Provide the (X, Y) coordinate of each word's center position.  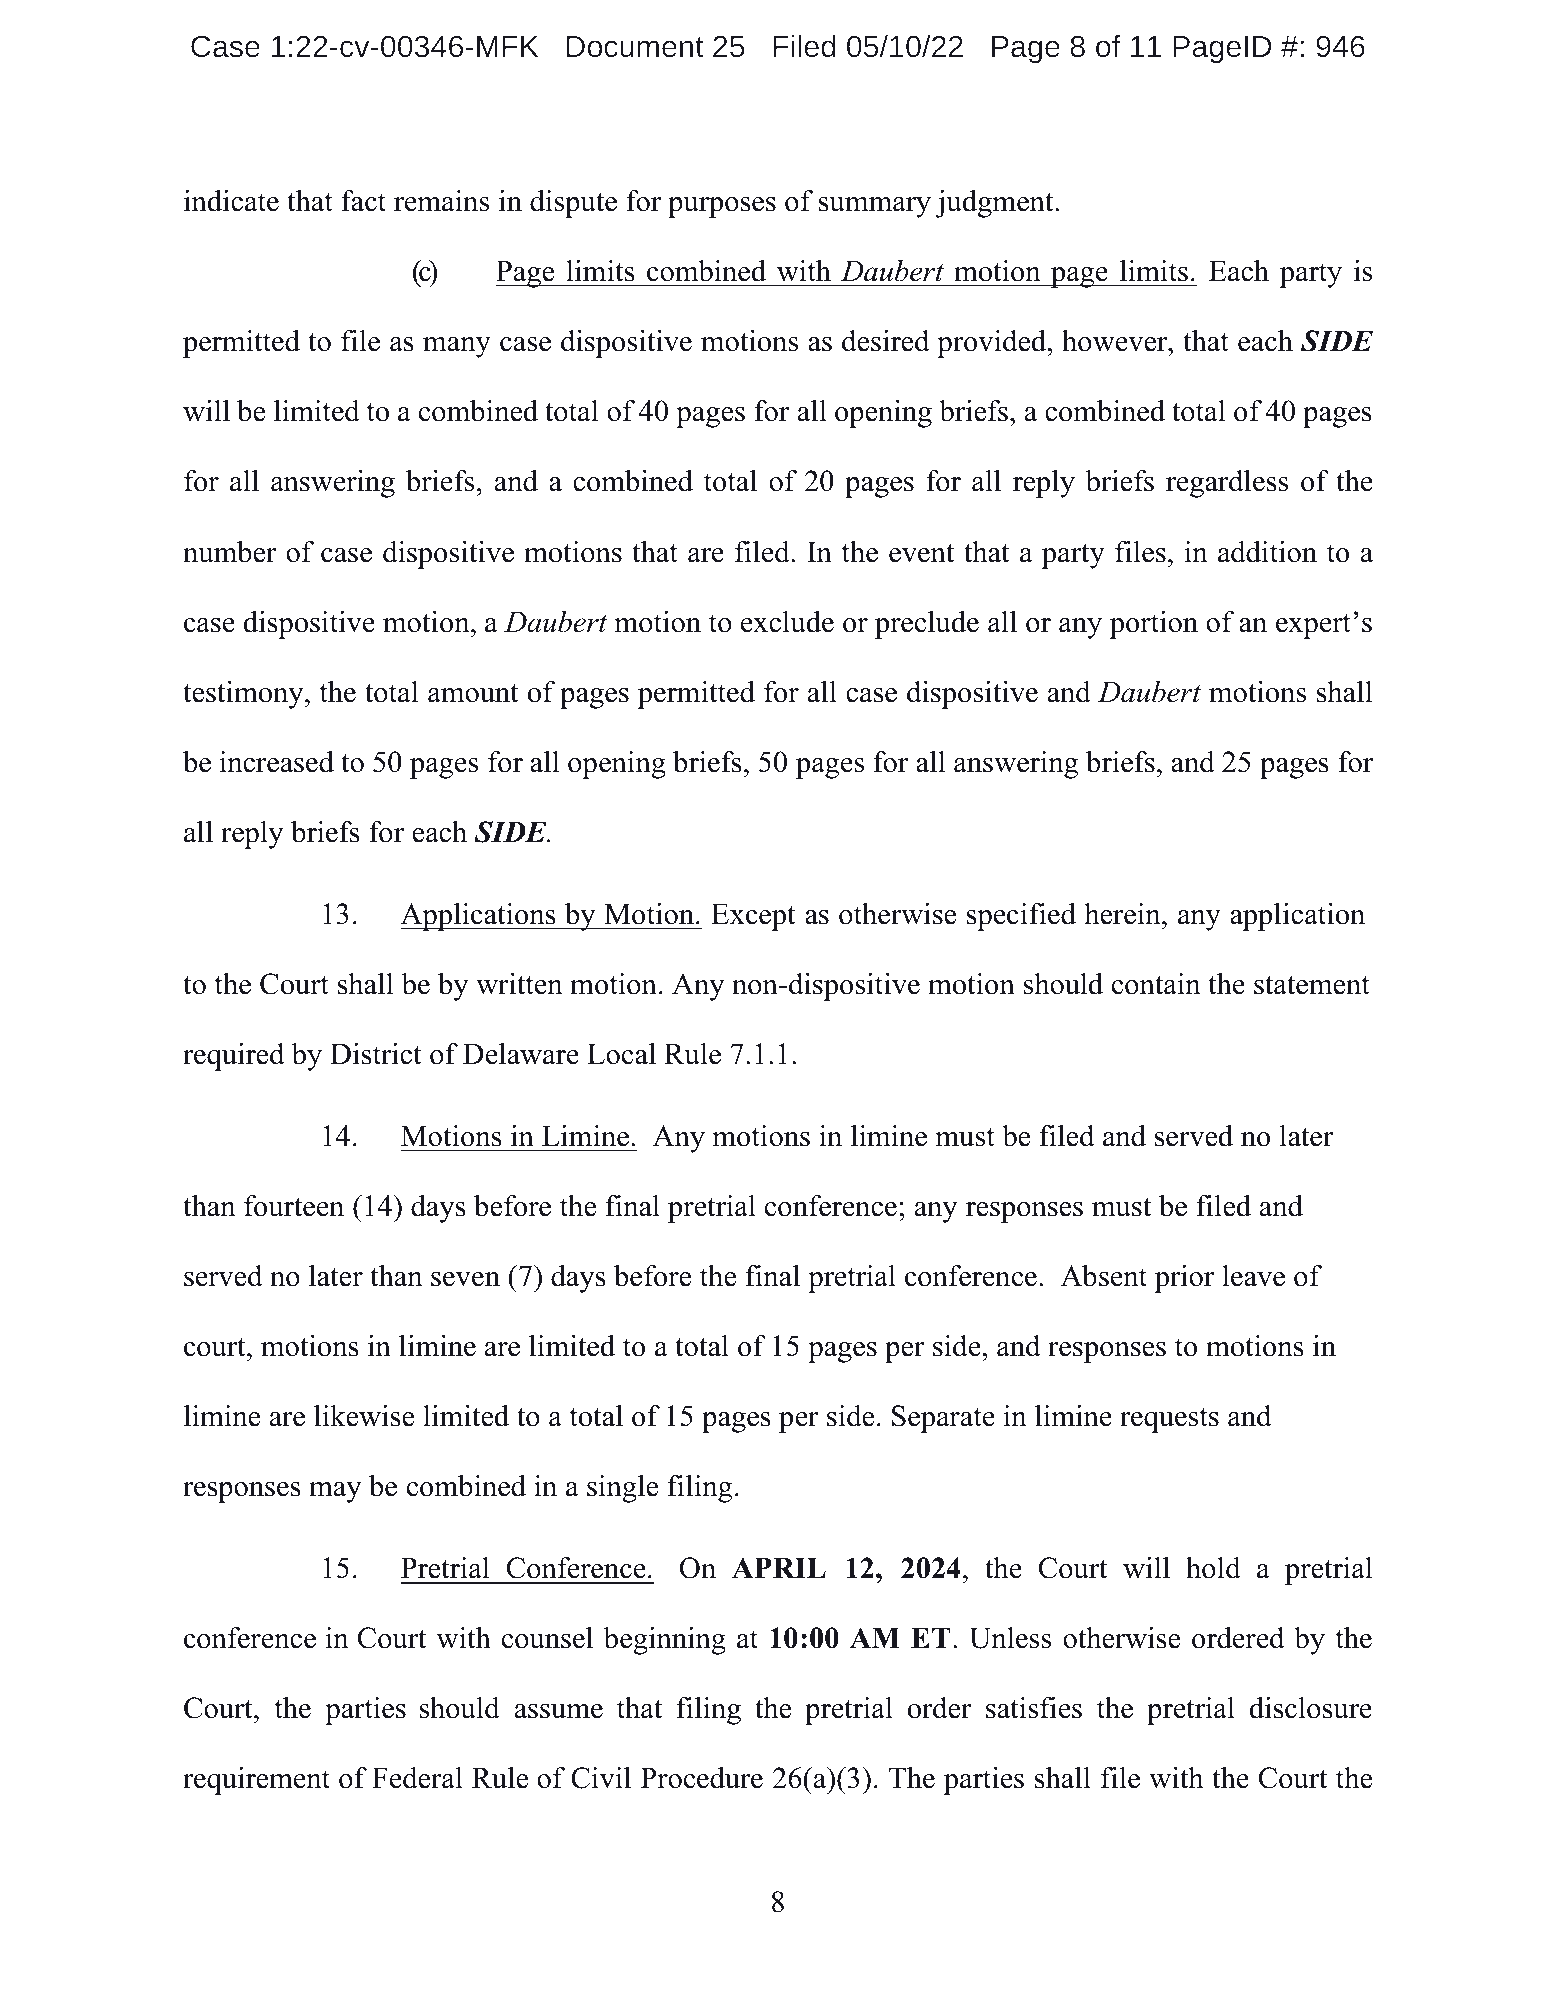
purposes (722, 207)
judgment (996, 204)
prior (1184, 1279)
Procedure (702, 1778)
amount (473, 693)
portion (1154, 625)
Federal (417, 1778)
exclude (787, 622)
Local (621, 1054)
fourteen (294, 1206)
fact (363, 201)
